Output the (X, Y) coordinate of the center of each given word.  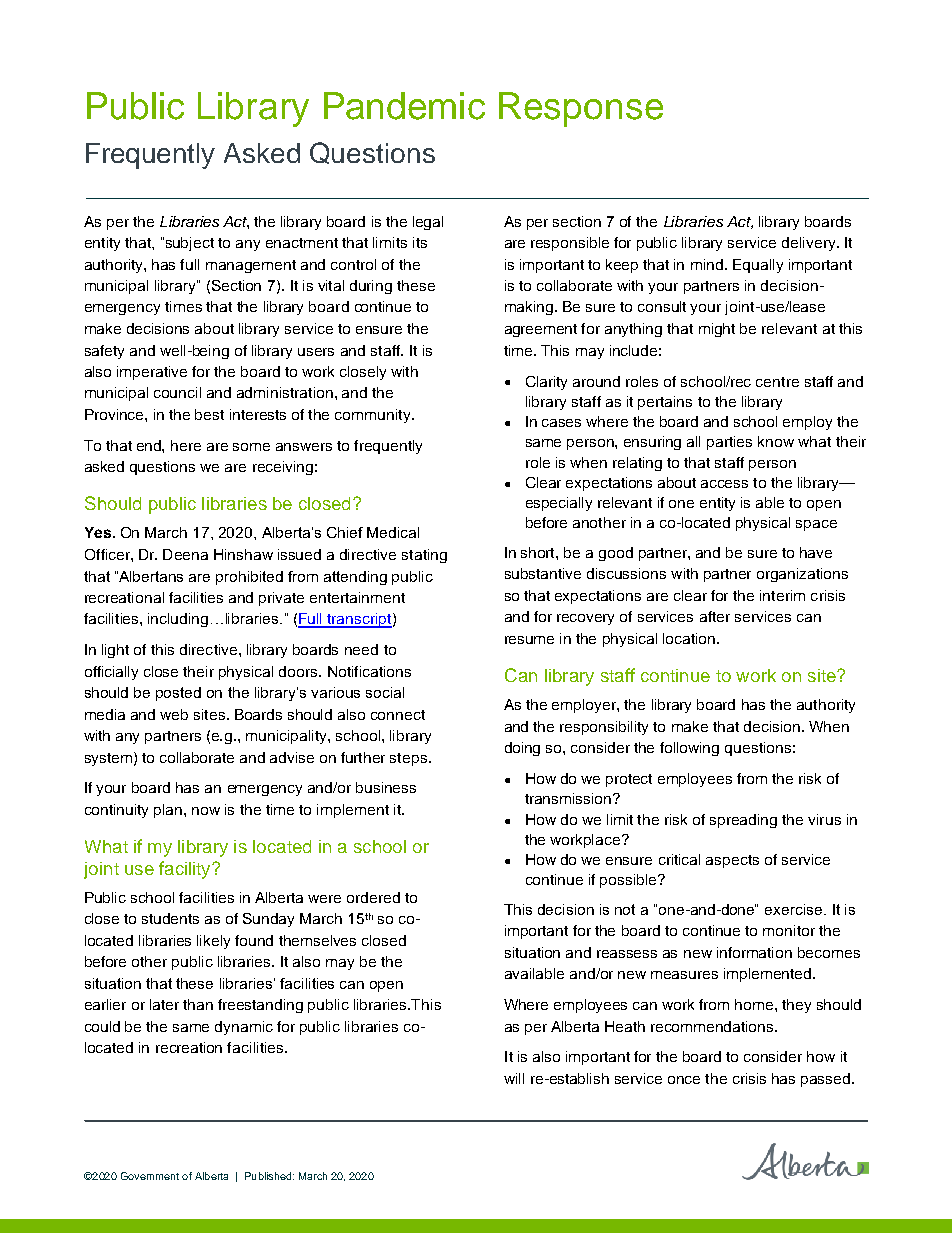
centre (777, 382)
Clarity (546, 383)
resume (529, 640)
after (715, 616)
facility (186, 870)
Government (150, 1176)
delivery (810, 244)
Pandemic (404, 106)
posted (178, 694)
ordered (373, 897)
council (177, 392)
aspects (732, 861)
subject (188, 244)
